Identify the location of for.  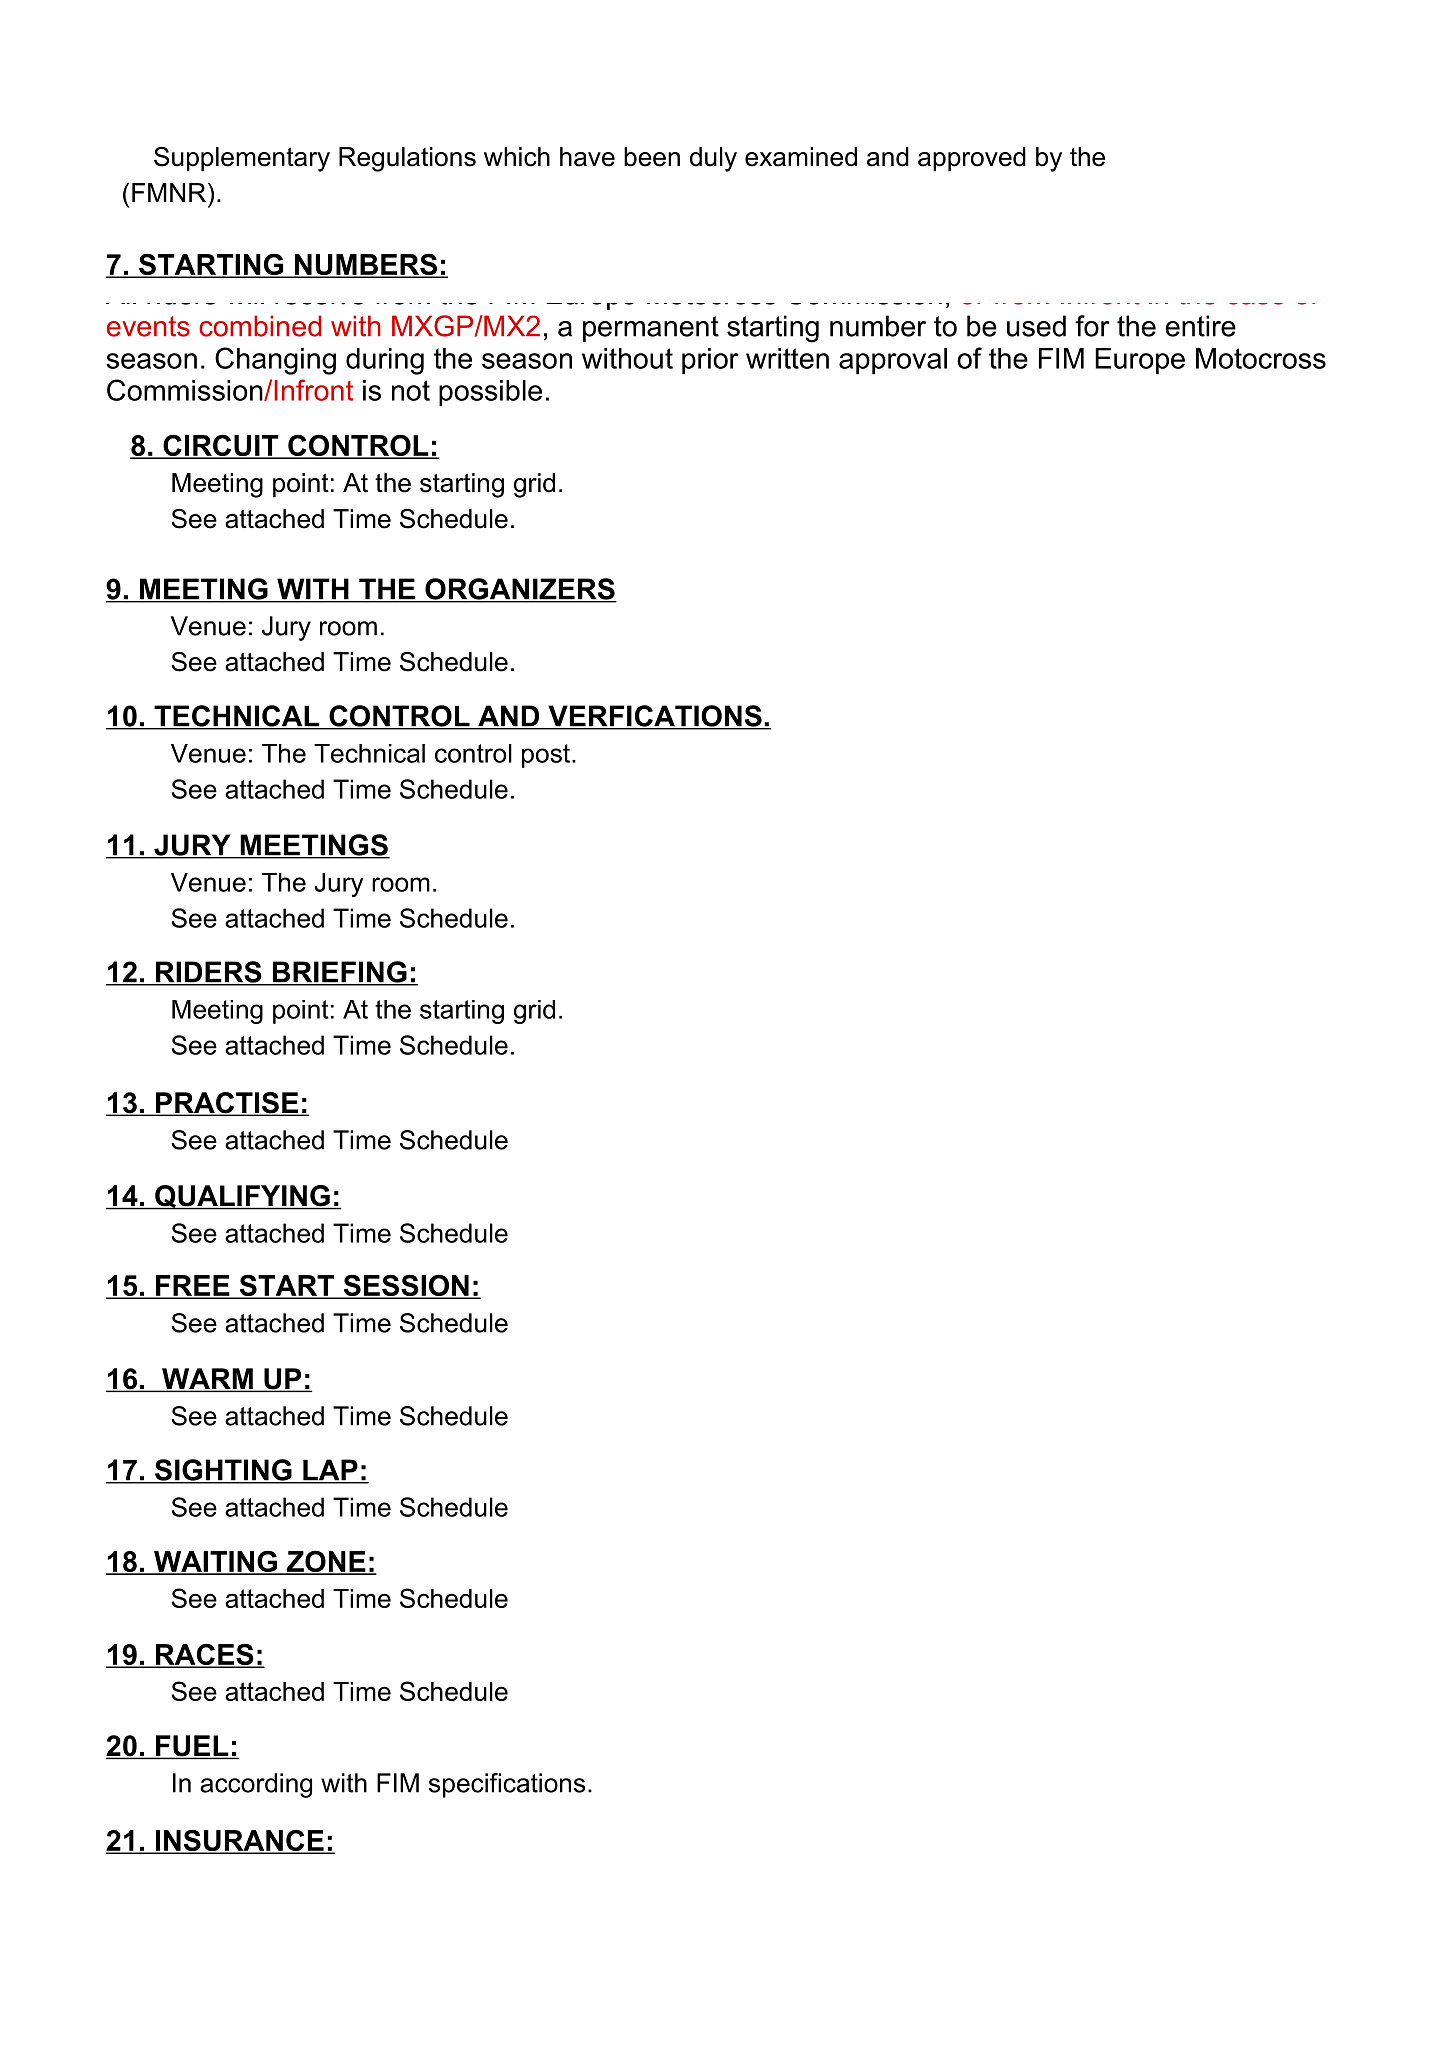
(1092, 326).
